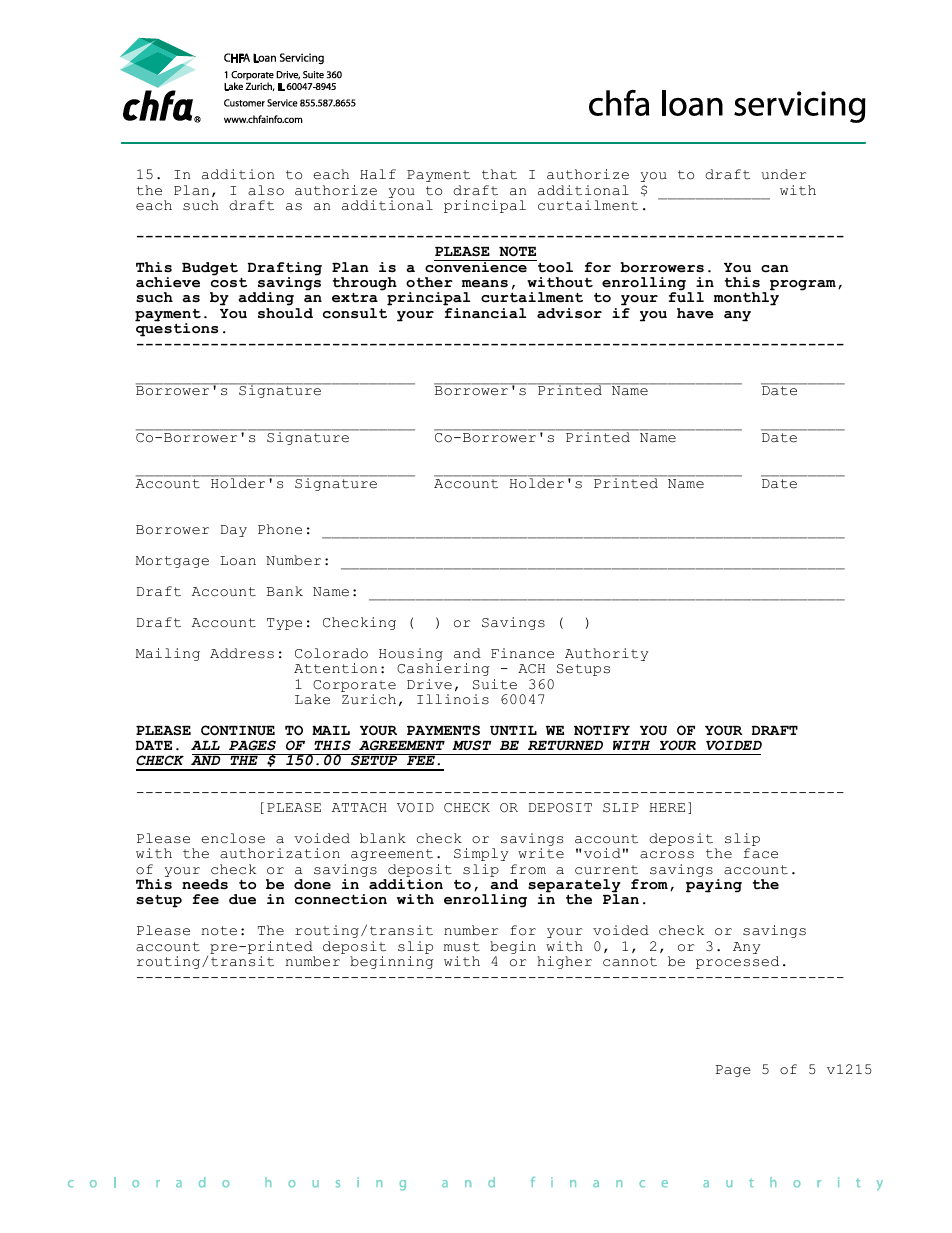 The image size is (952, 1233). Describe the element at coordinates (784, 174) in the page. I see `under` at that location.
